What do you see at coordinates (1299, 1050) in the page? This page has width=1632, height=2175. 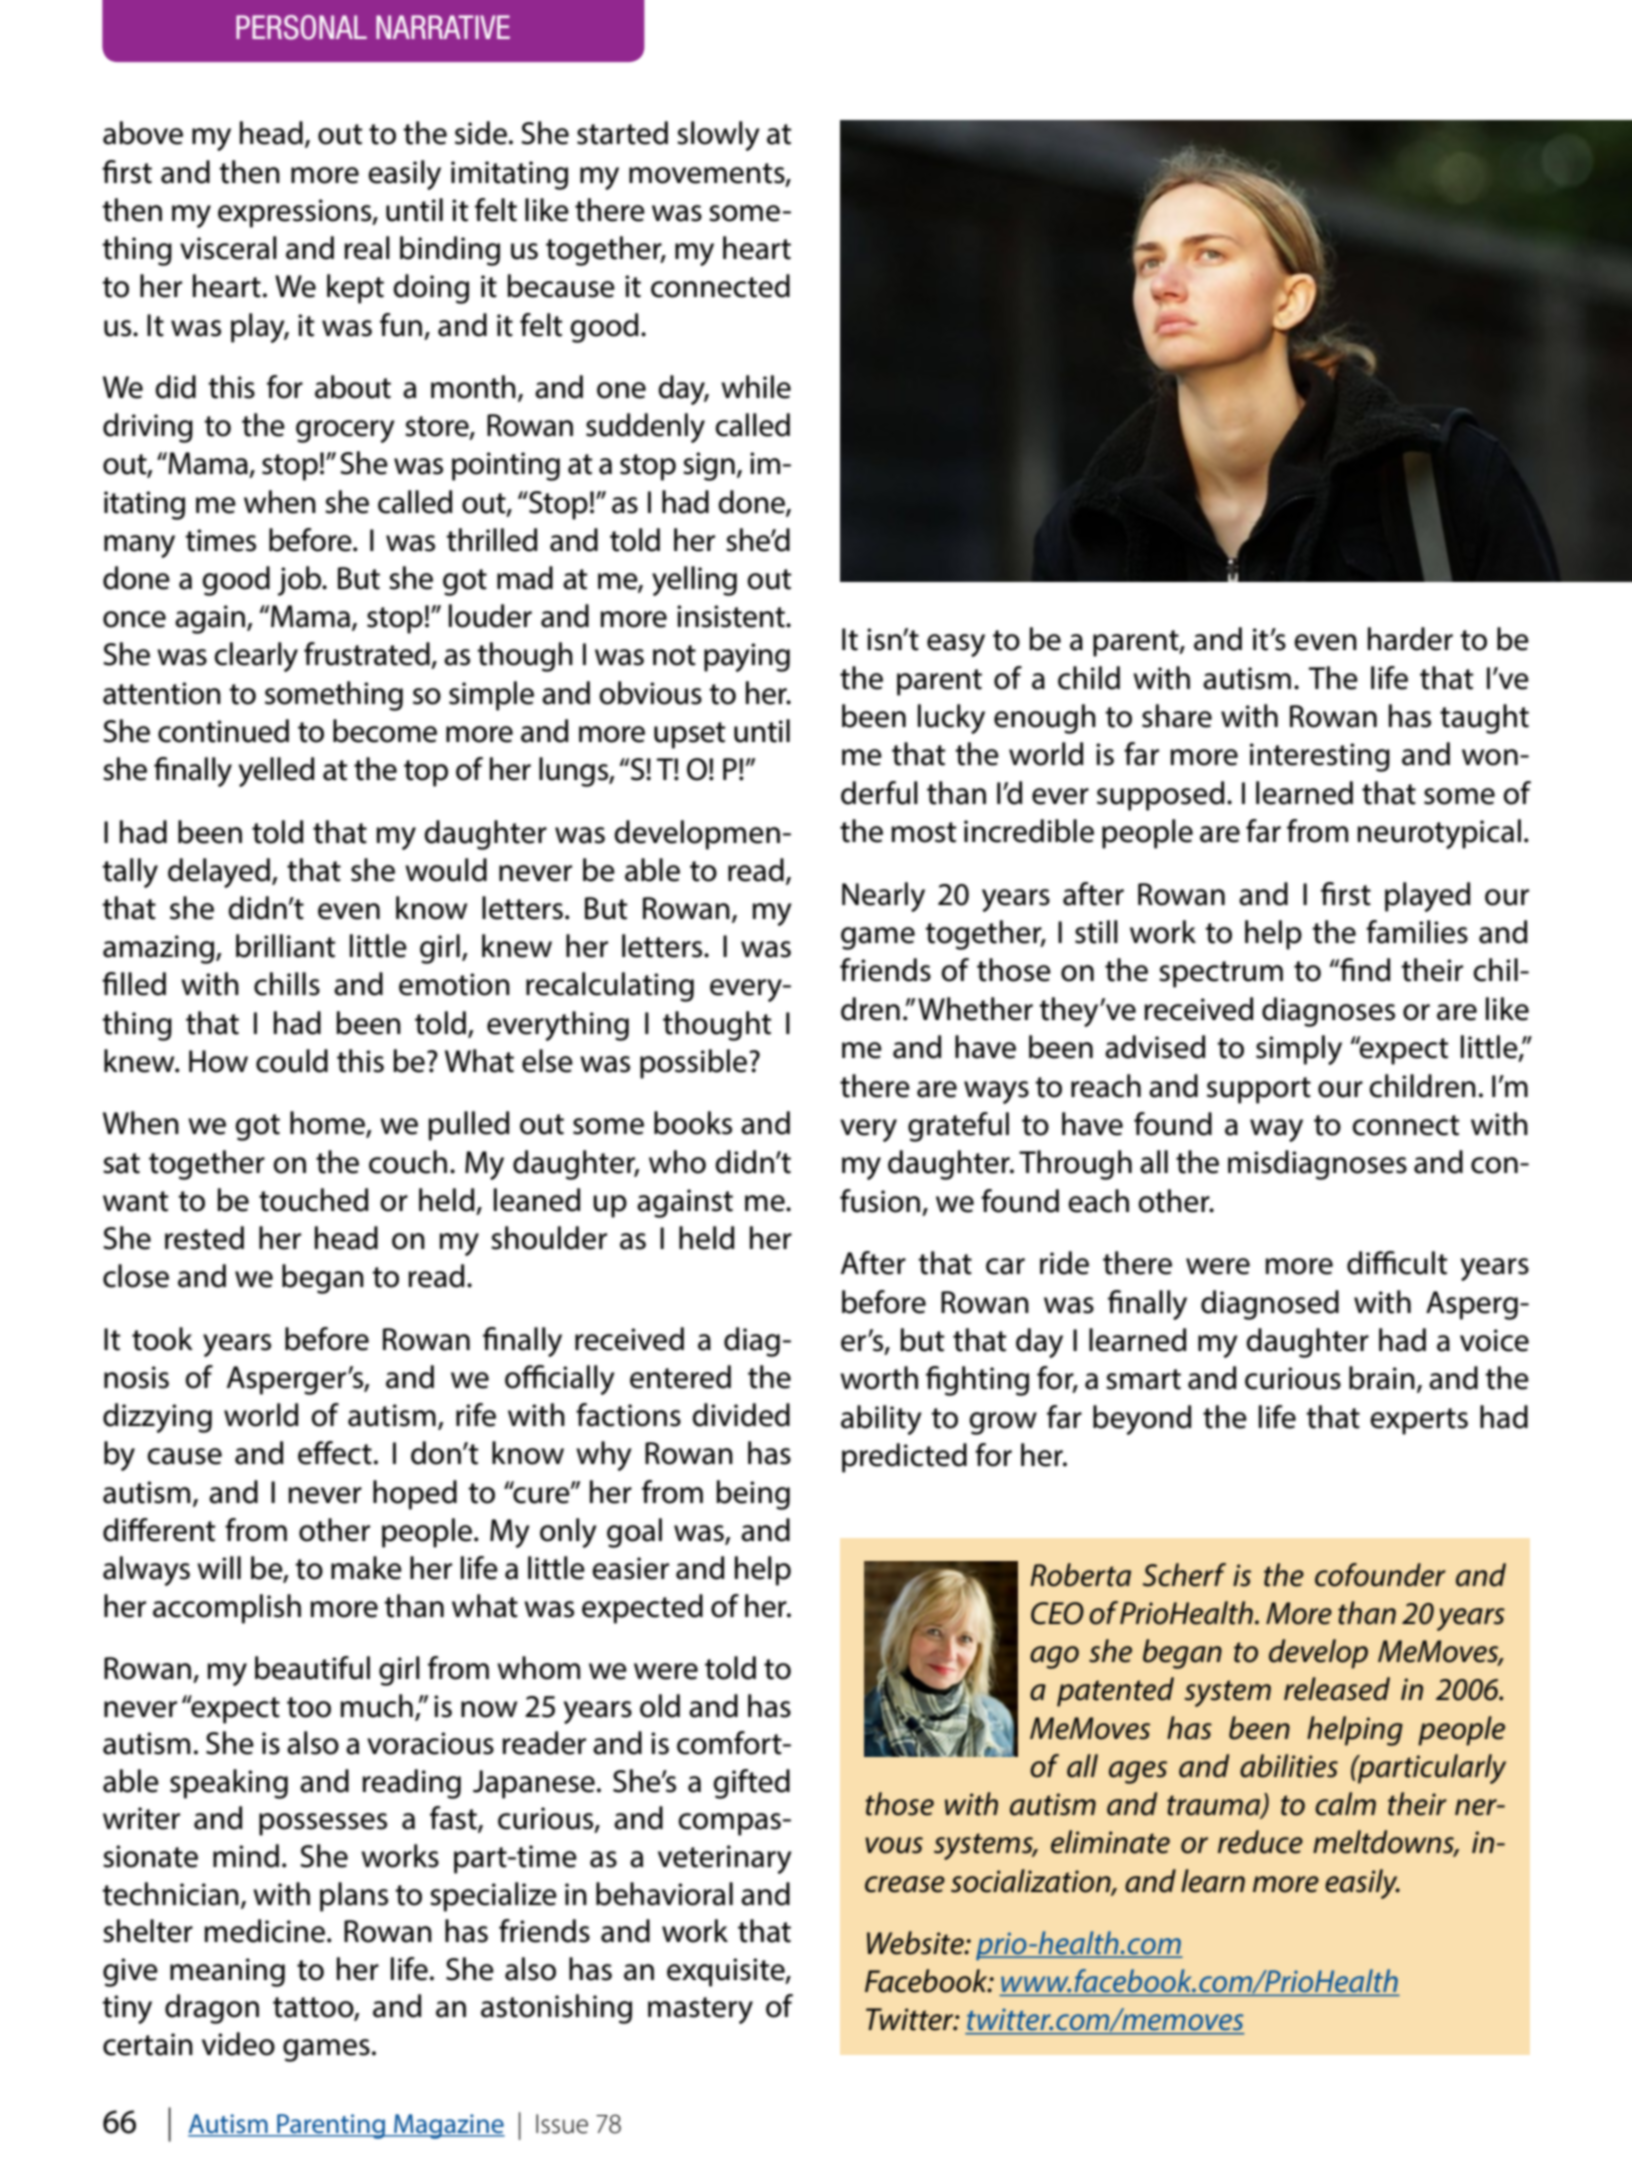 I see `simply` at bounding box center [1299, 1050].
